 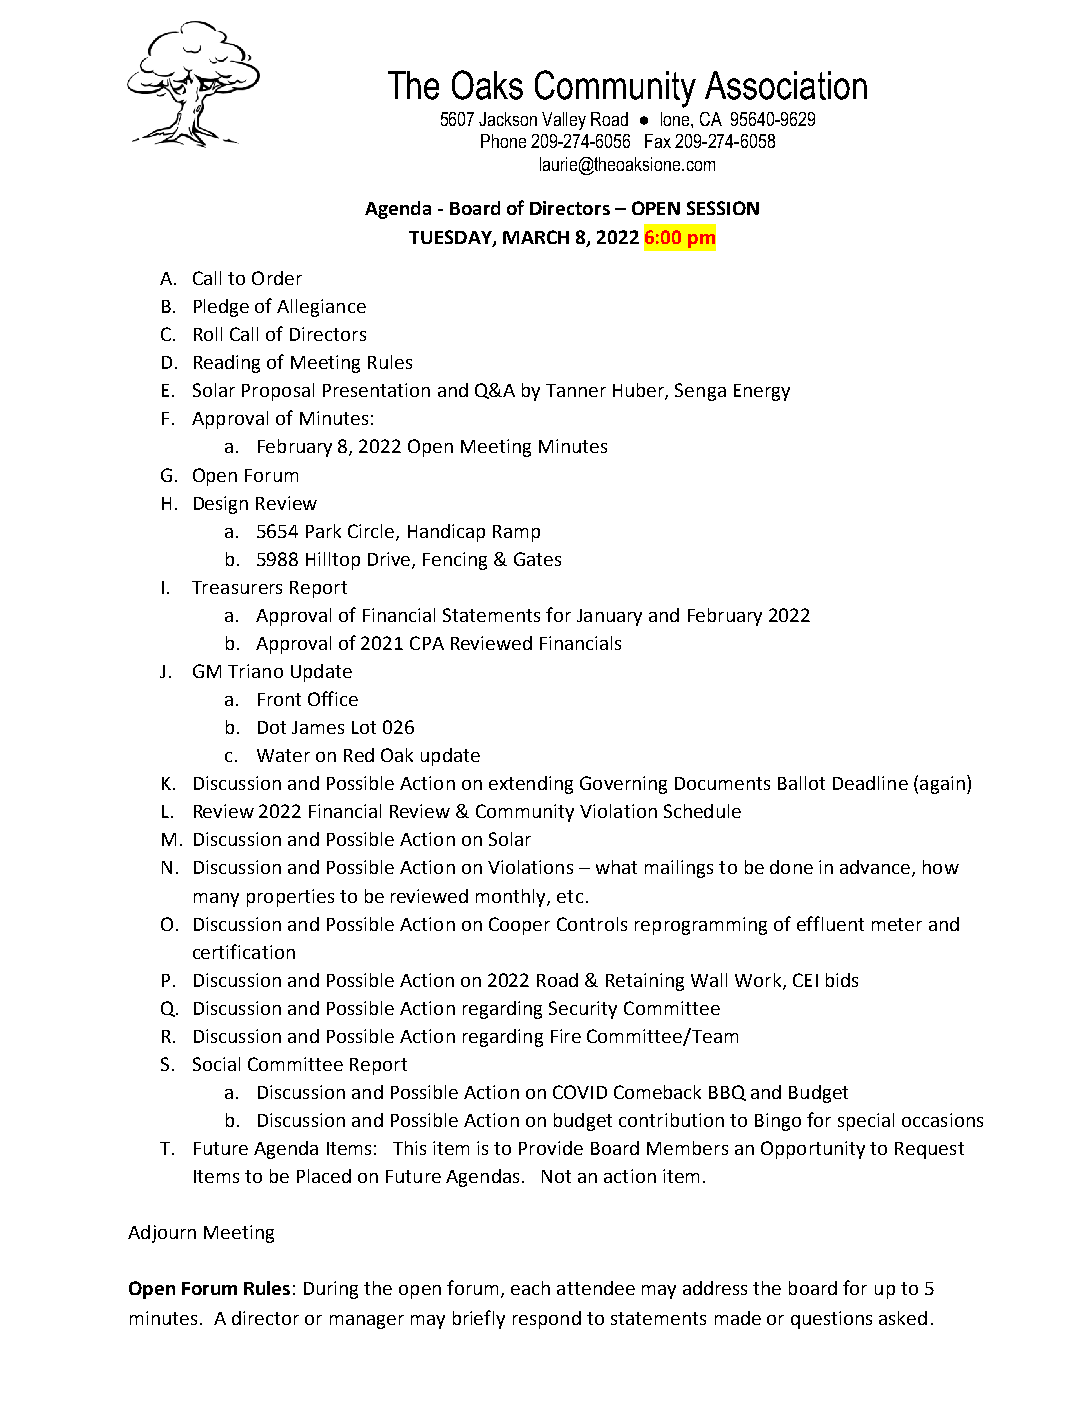 What do you see at coordinates (609, 617) in the page?
I see `January` at bounding box center [609, 617].
